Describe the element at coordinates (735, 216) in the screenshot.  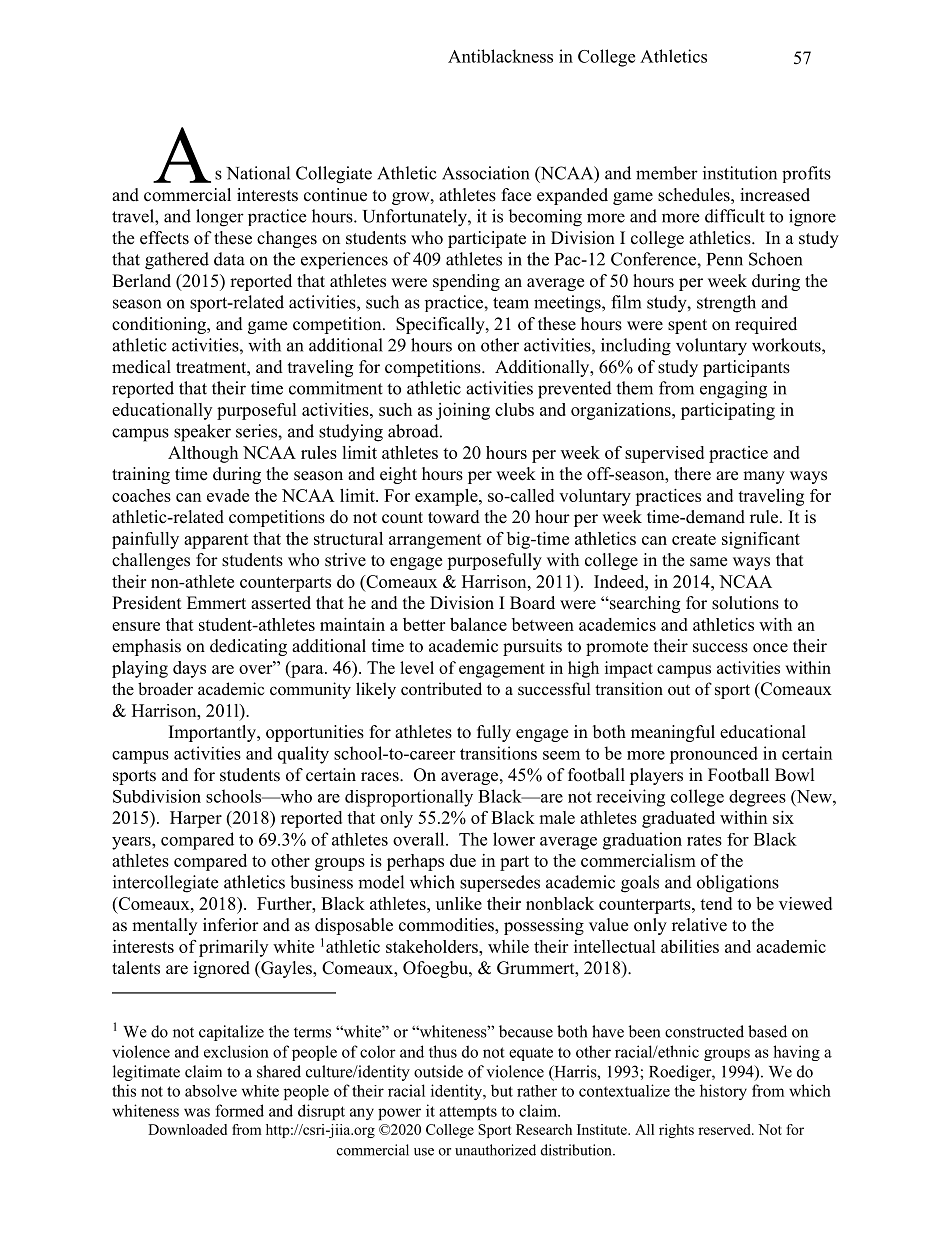
I see `difficult` at that location.
